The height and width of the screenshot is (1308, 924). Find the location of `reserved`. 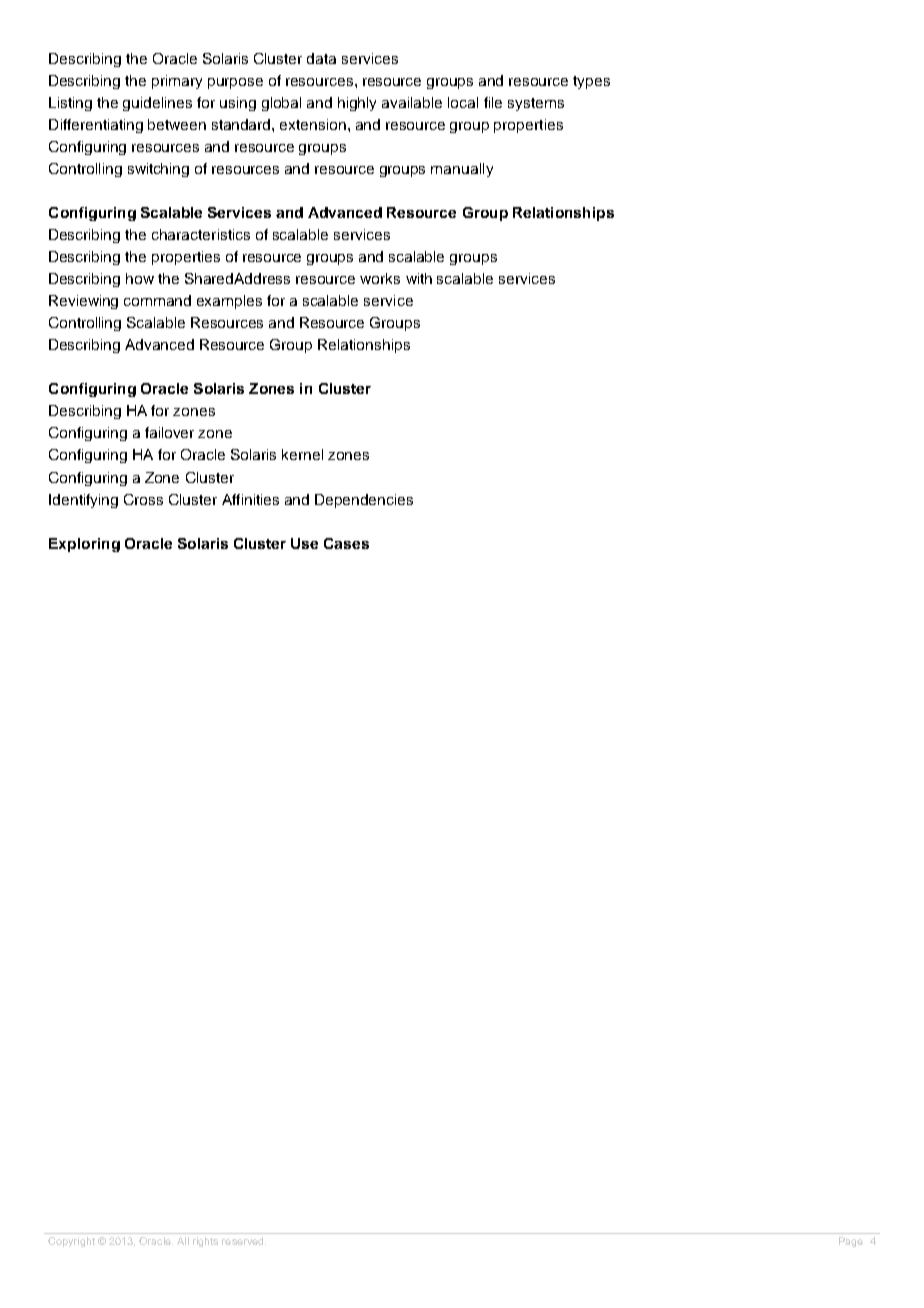

reserved is located at coordinates (244, 1241).
